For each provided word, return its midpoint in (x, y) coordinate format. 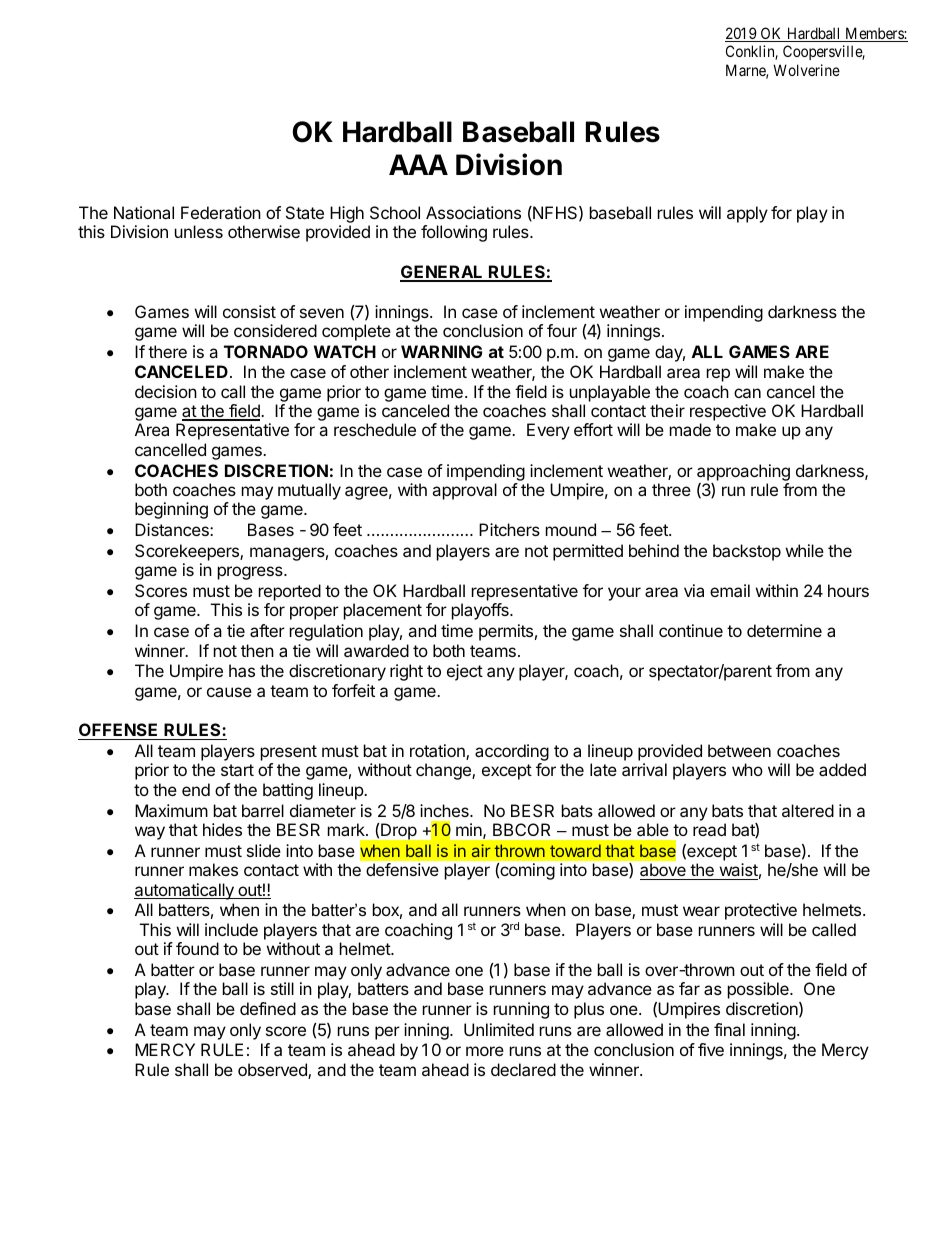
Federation (221, 212)
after (267, 630)
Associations (473, 212)
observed (273, 1071)
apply (747, 214)
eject (465, 672)
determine (784, 630)
